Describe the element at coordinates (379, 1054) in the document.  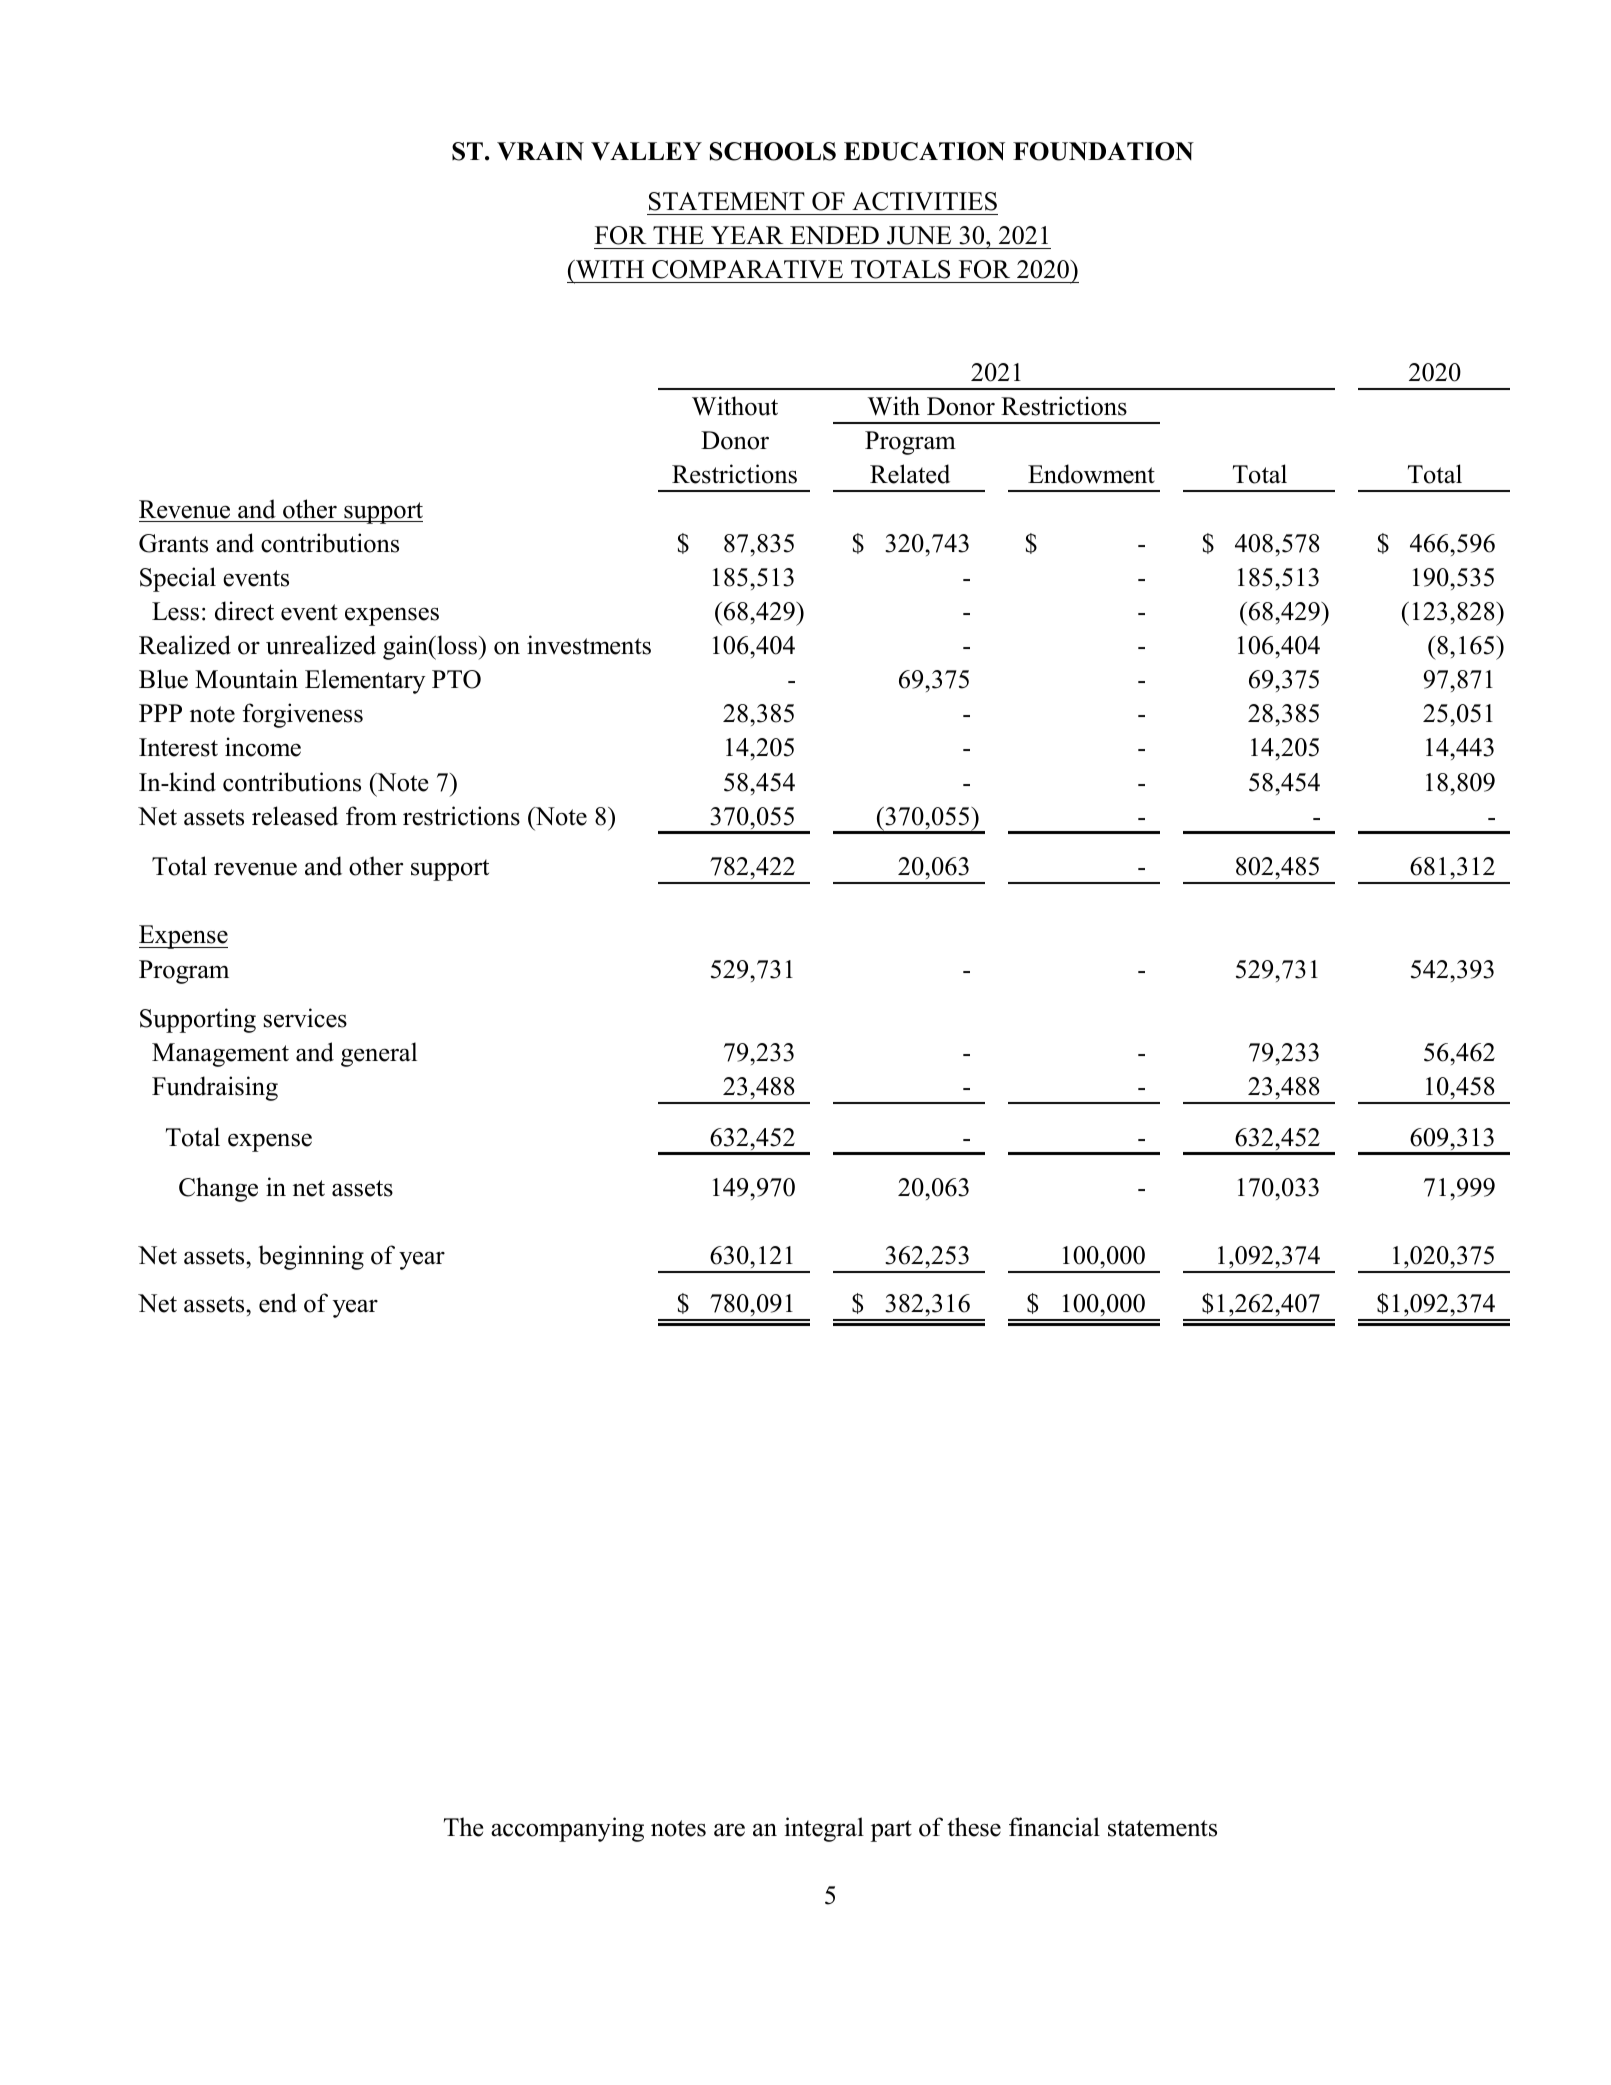
I see `general` at that location.
